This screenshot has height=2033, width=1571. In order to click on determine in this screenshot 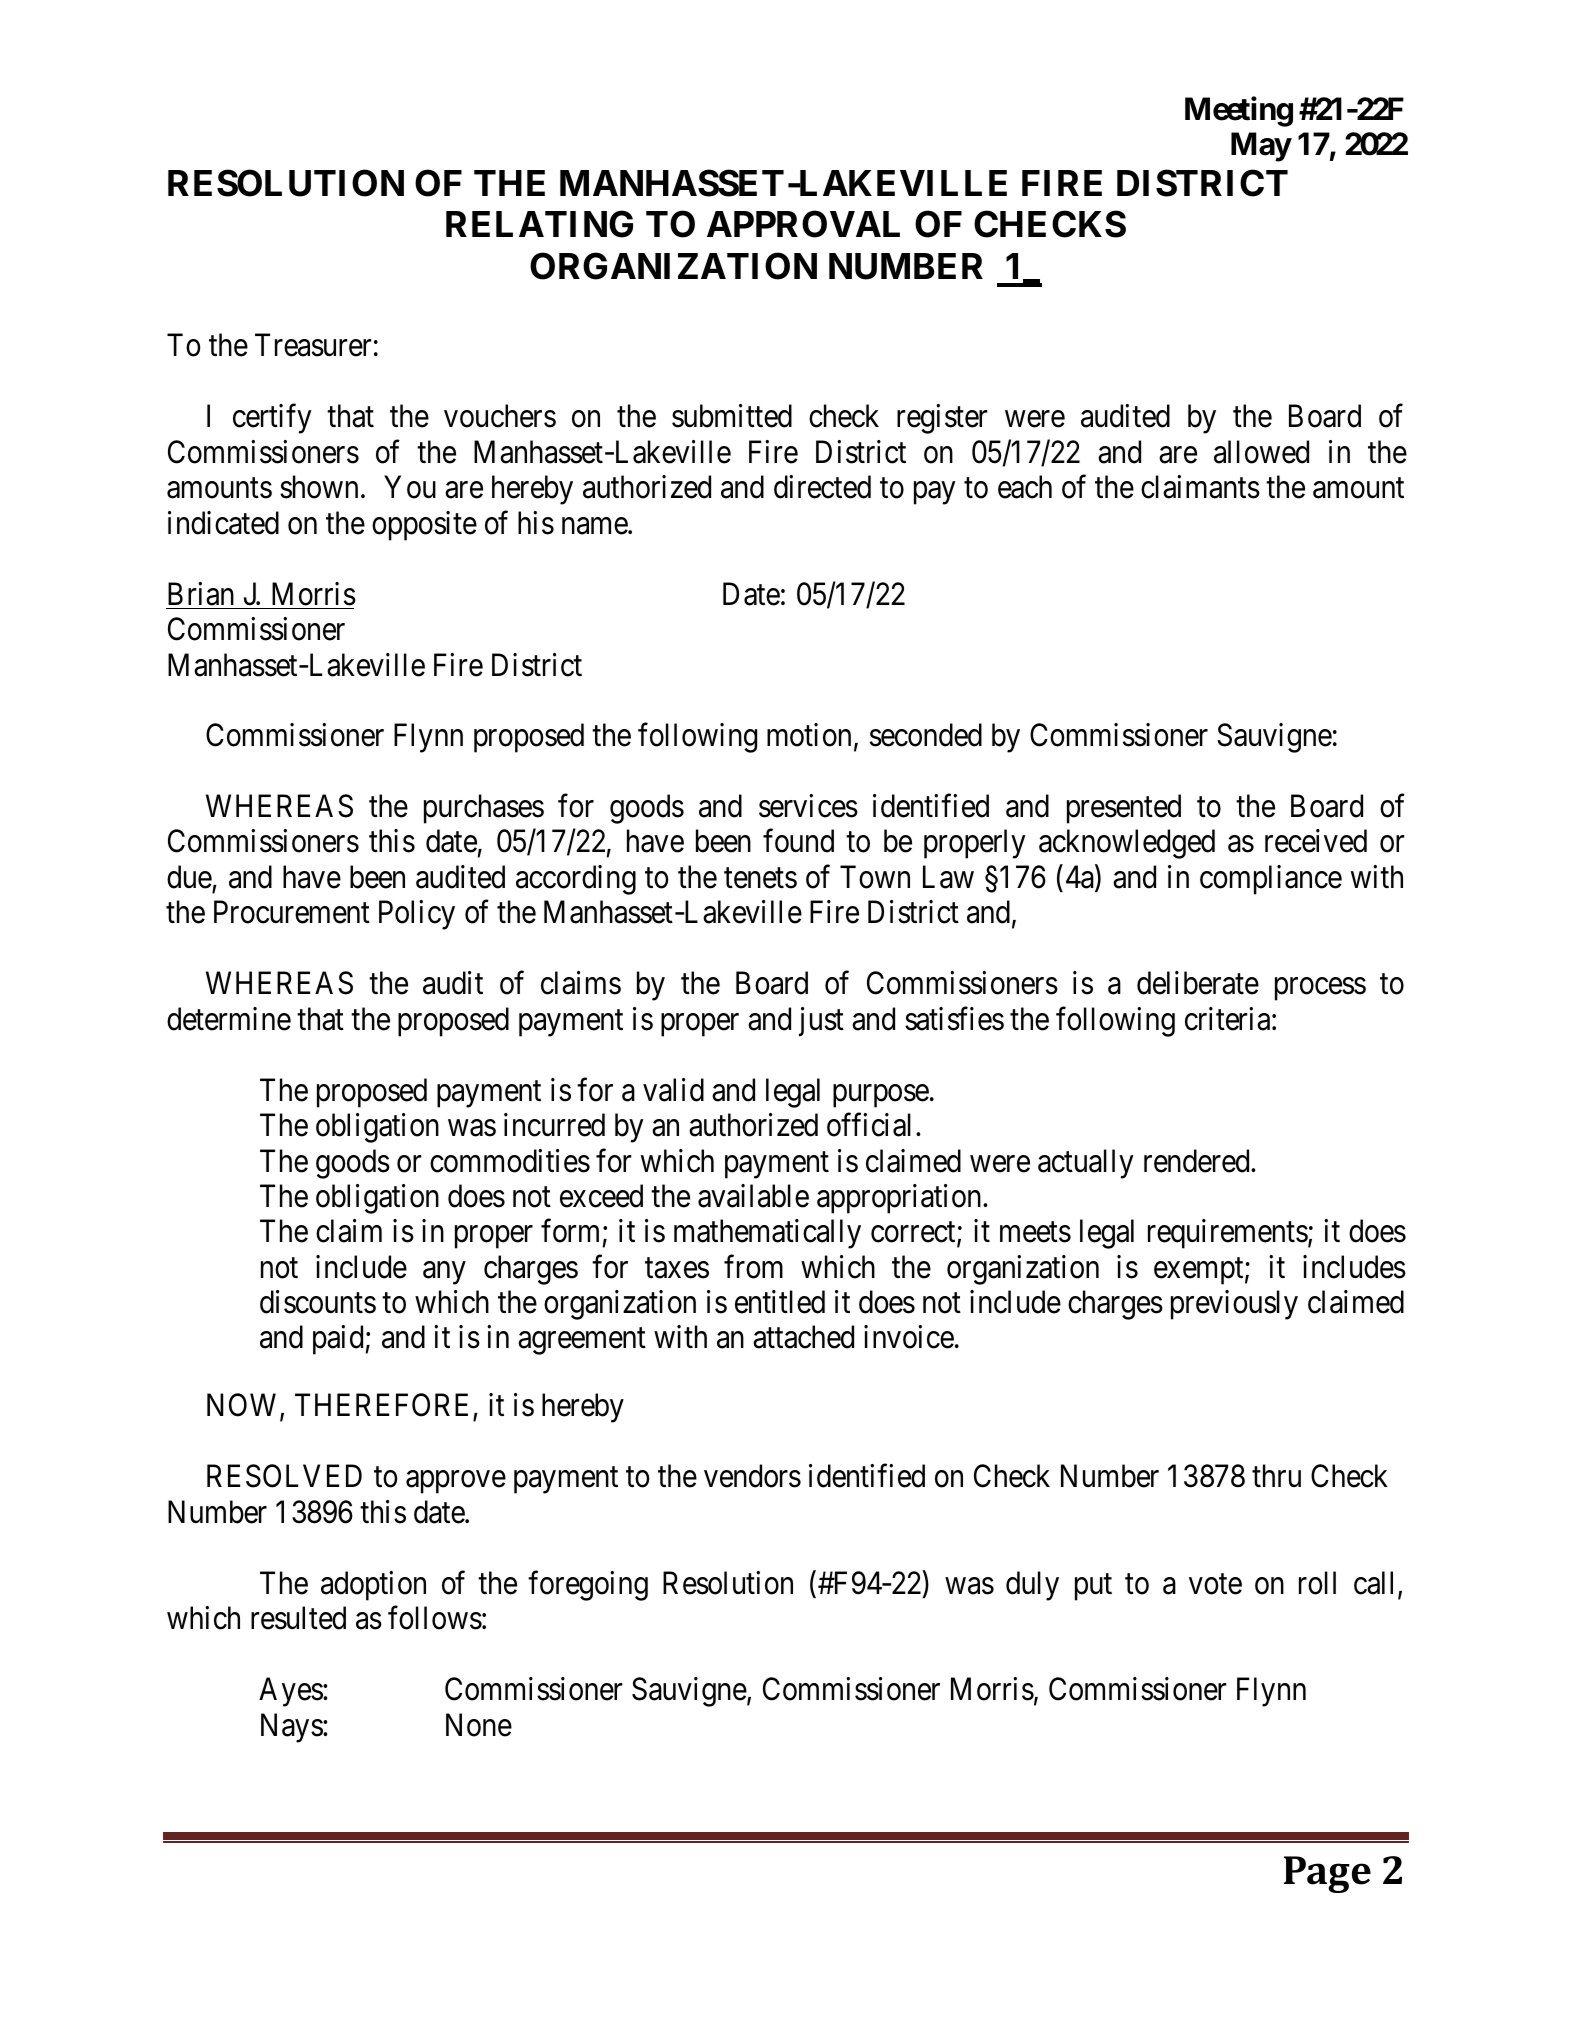, I will do `click(229, 1019)`.
